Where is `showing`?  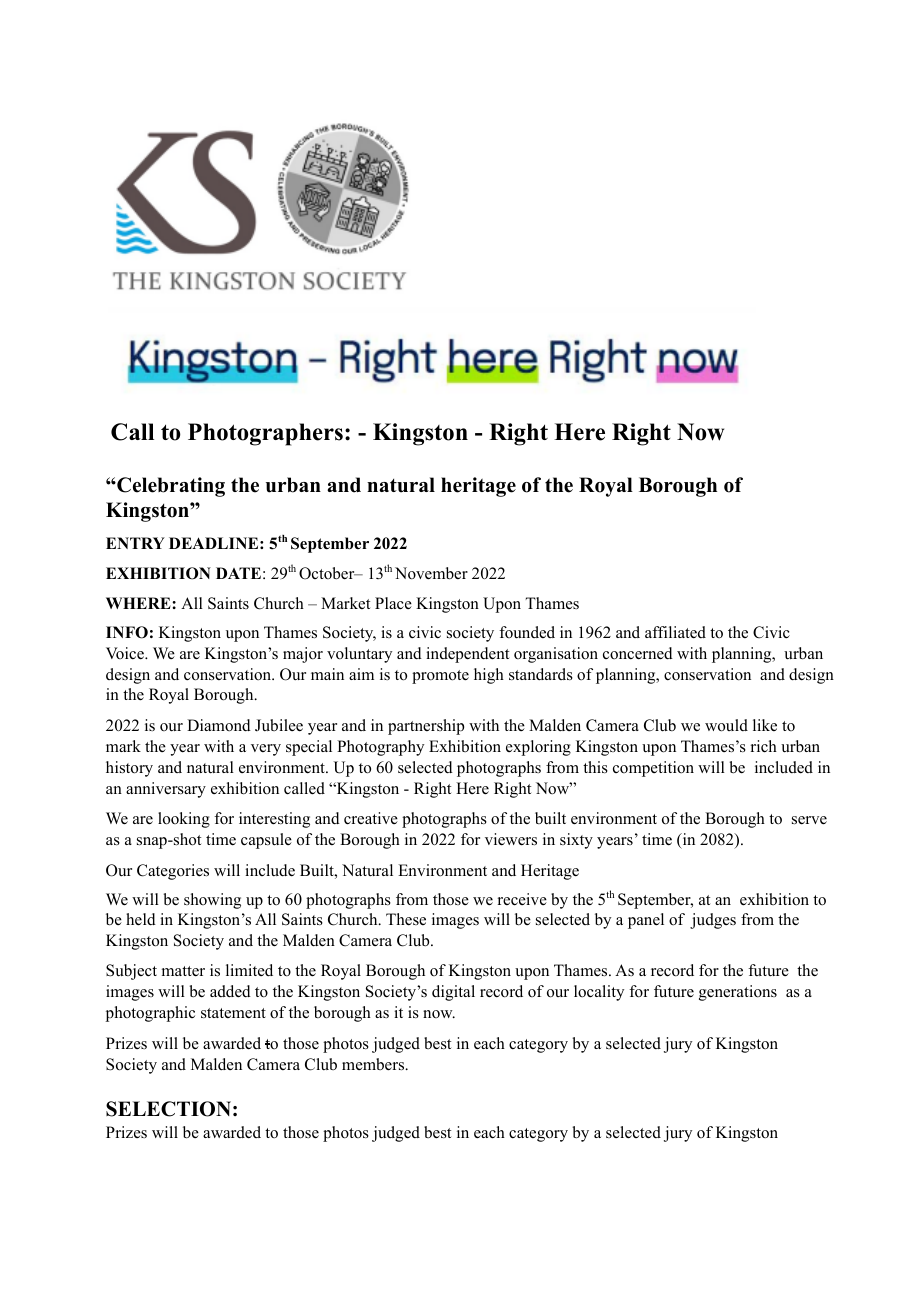 showing is located at coordinates (212, 901).
